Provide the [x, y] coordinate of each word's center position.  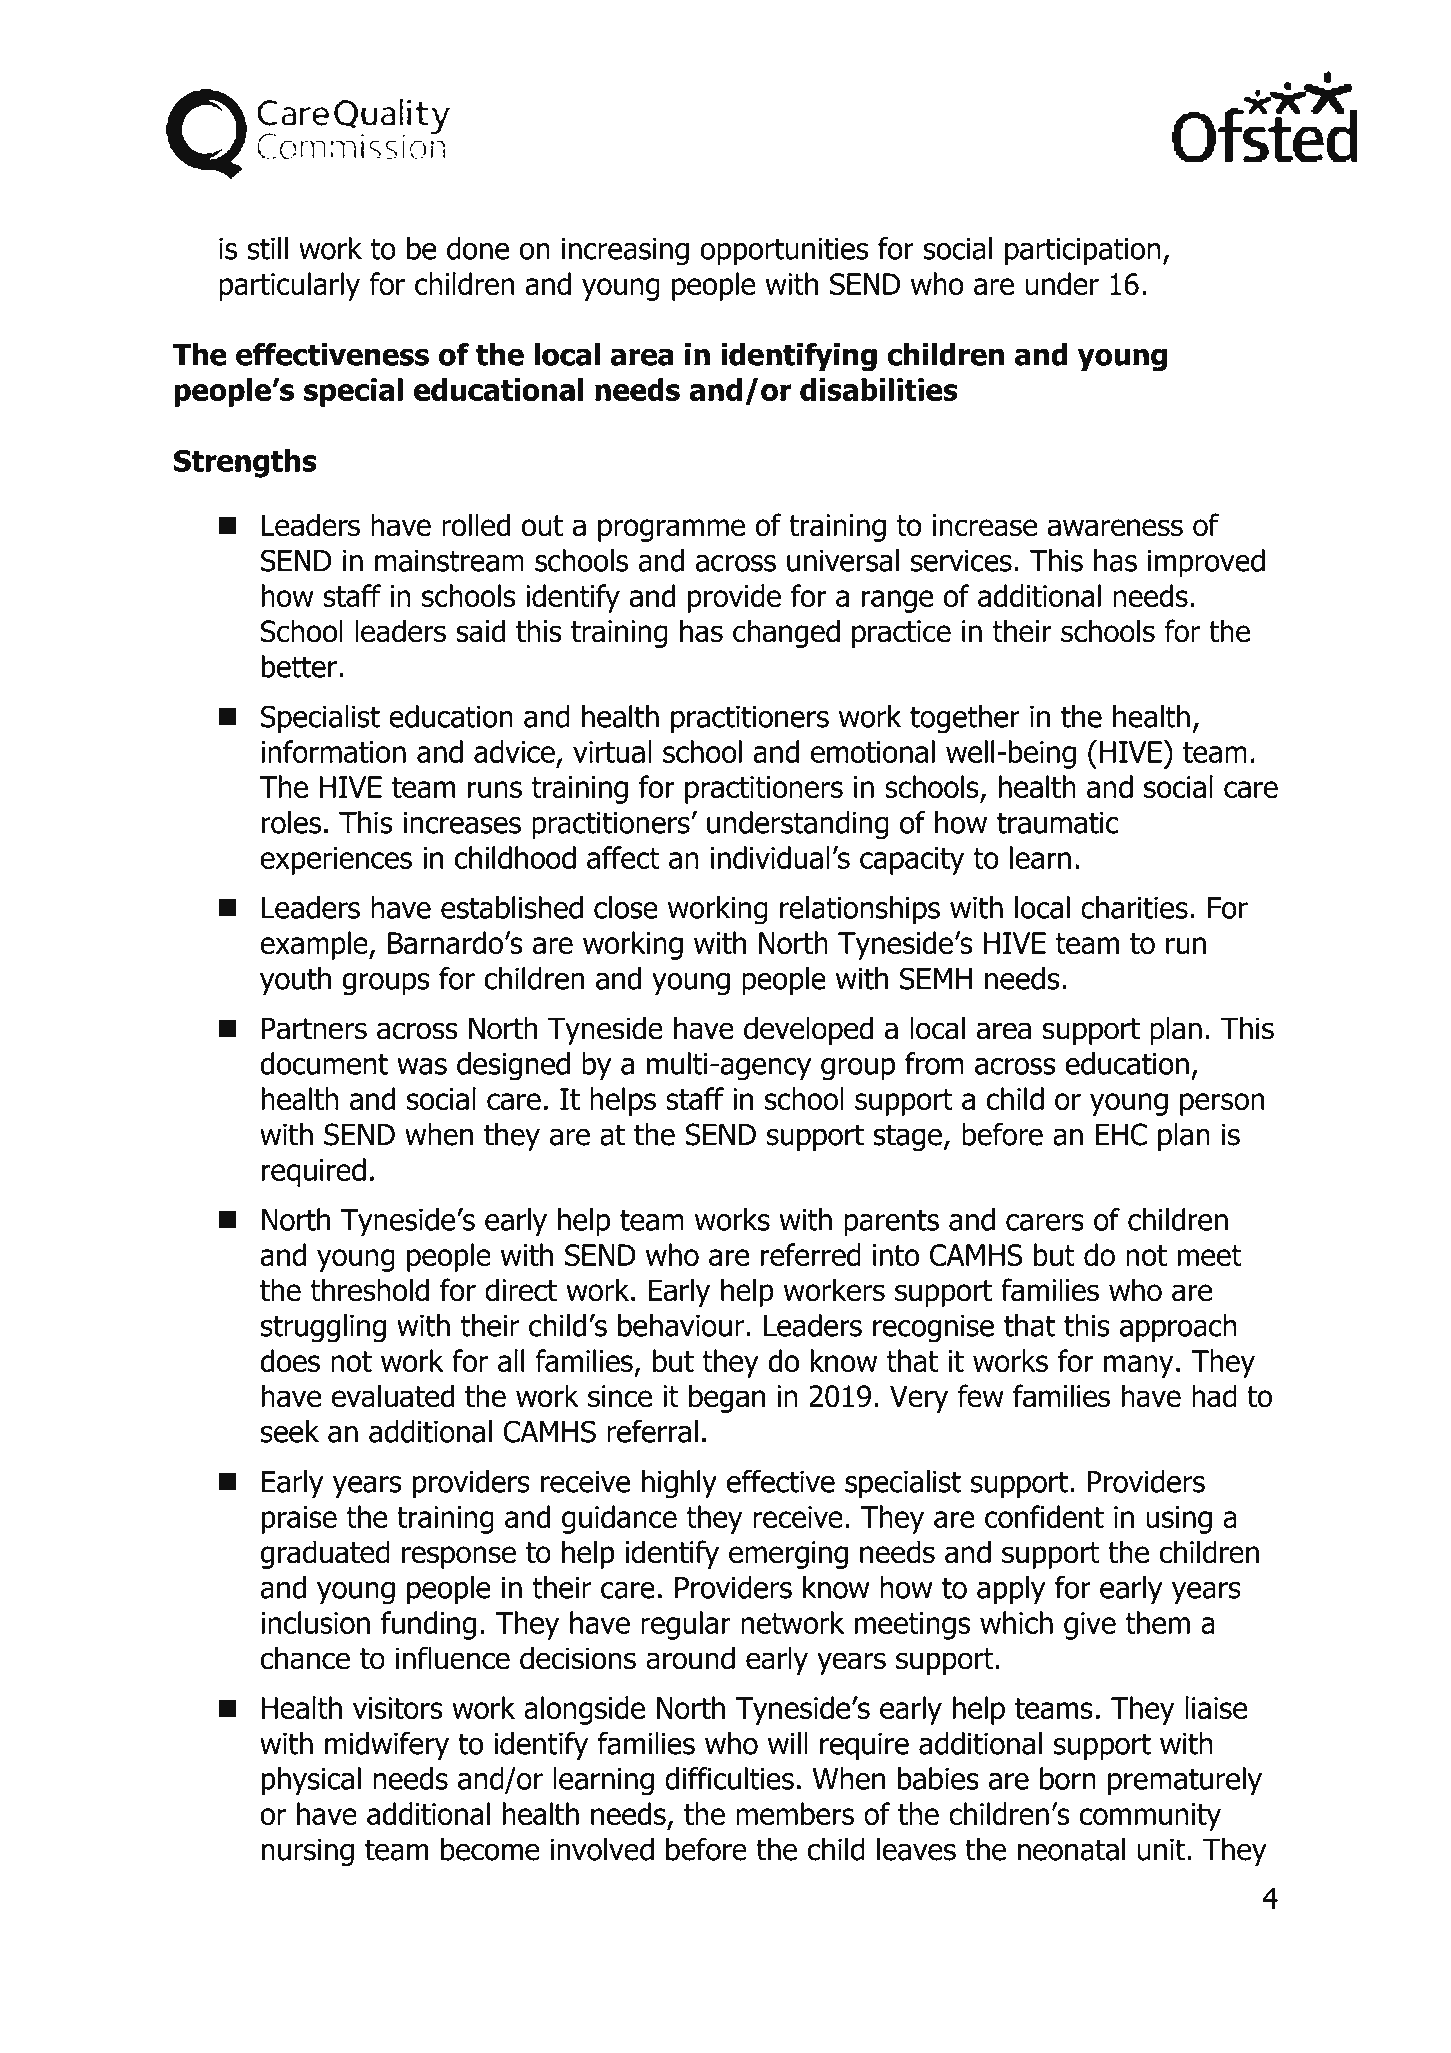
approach [1178, 1328]
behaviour [681, 1325]
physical [311, 1781]
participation [1083, 251]
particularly [289, 286]
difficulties [729, 1778]
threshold [369, 1290]
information [333, 751]
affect [623, 857]
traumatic [1058, 822]
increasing [625, 251]
